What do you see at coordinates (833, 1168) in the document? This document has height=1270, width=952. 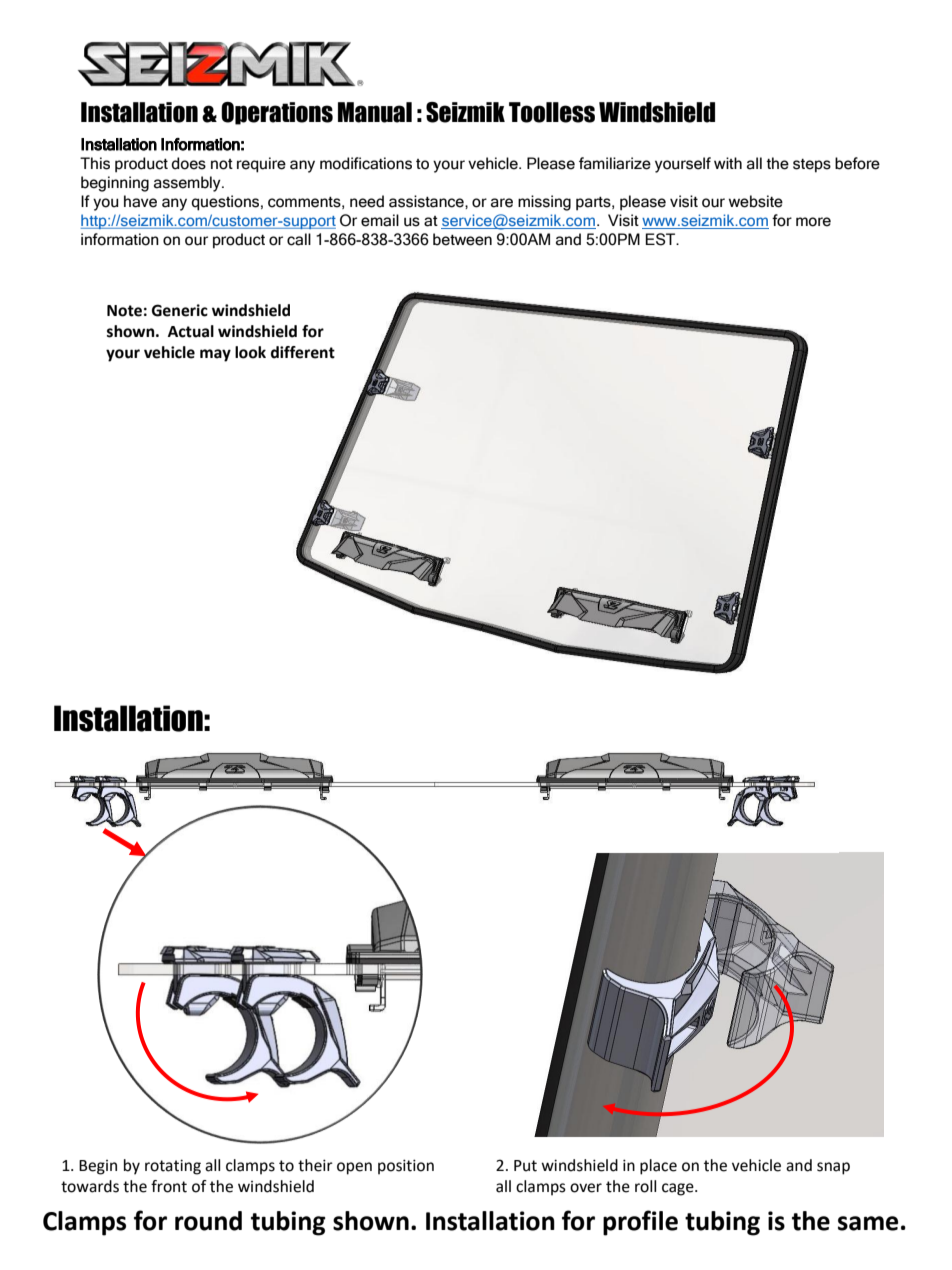 I see `snap` at bounding box center [833, 1168].
